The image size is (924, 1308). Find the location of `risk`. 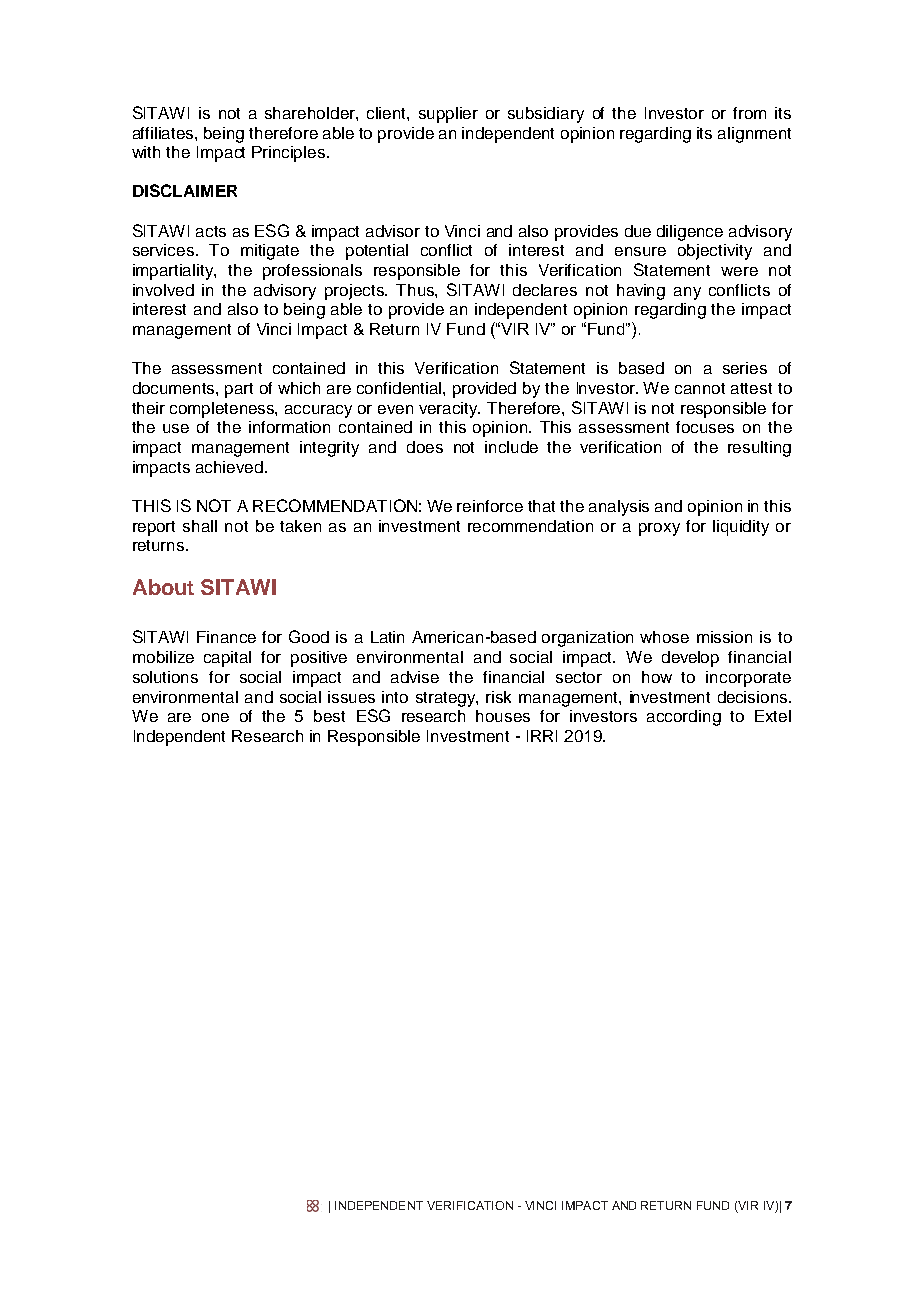

risk is located at coordinates (498, 697).
